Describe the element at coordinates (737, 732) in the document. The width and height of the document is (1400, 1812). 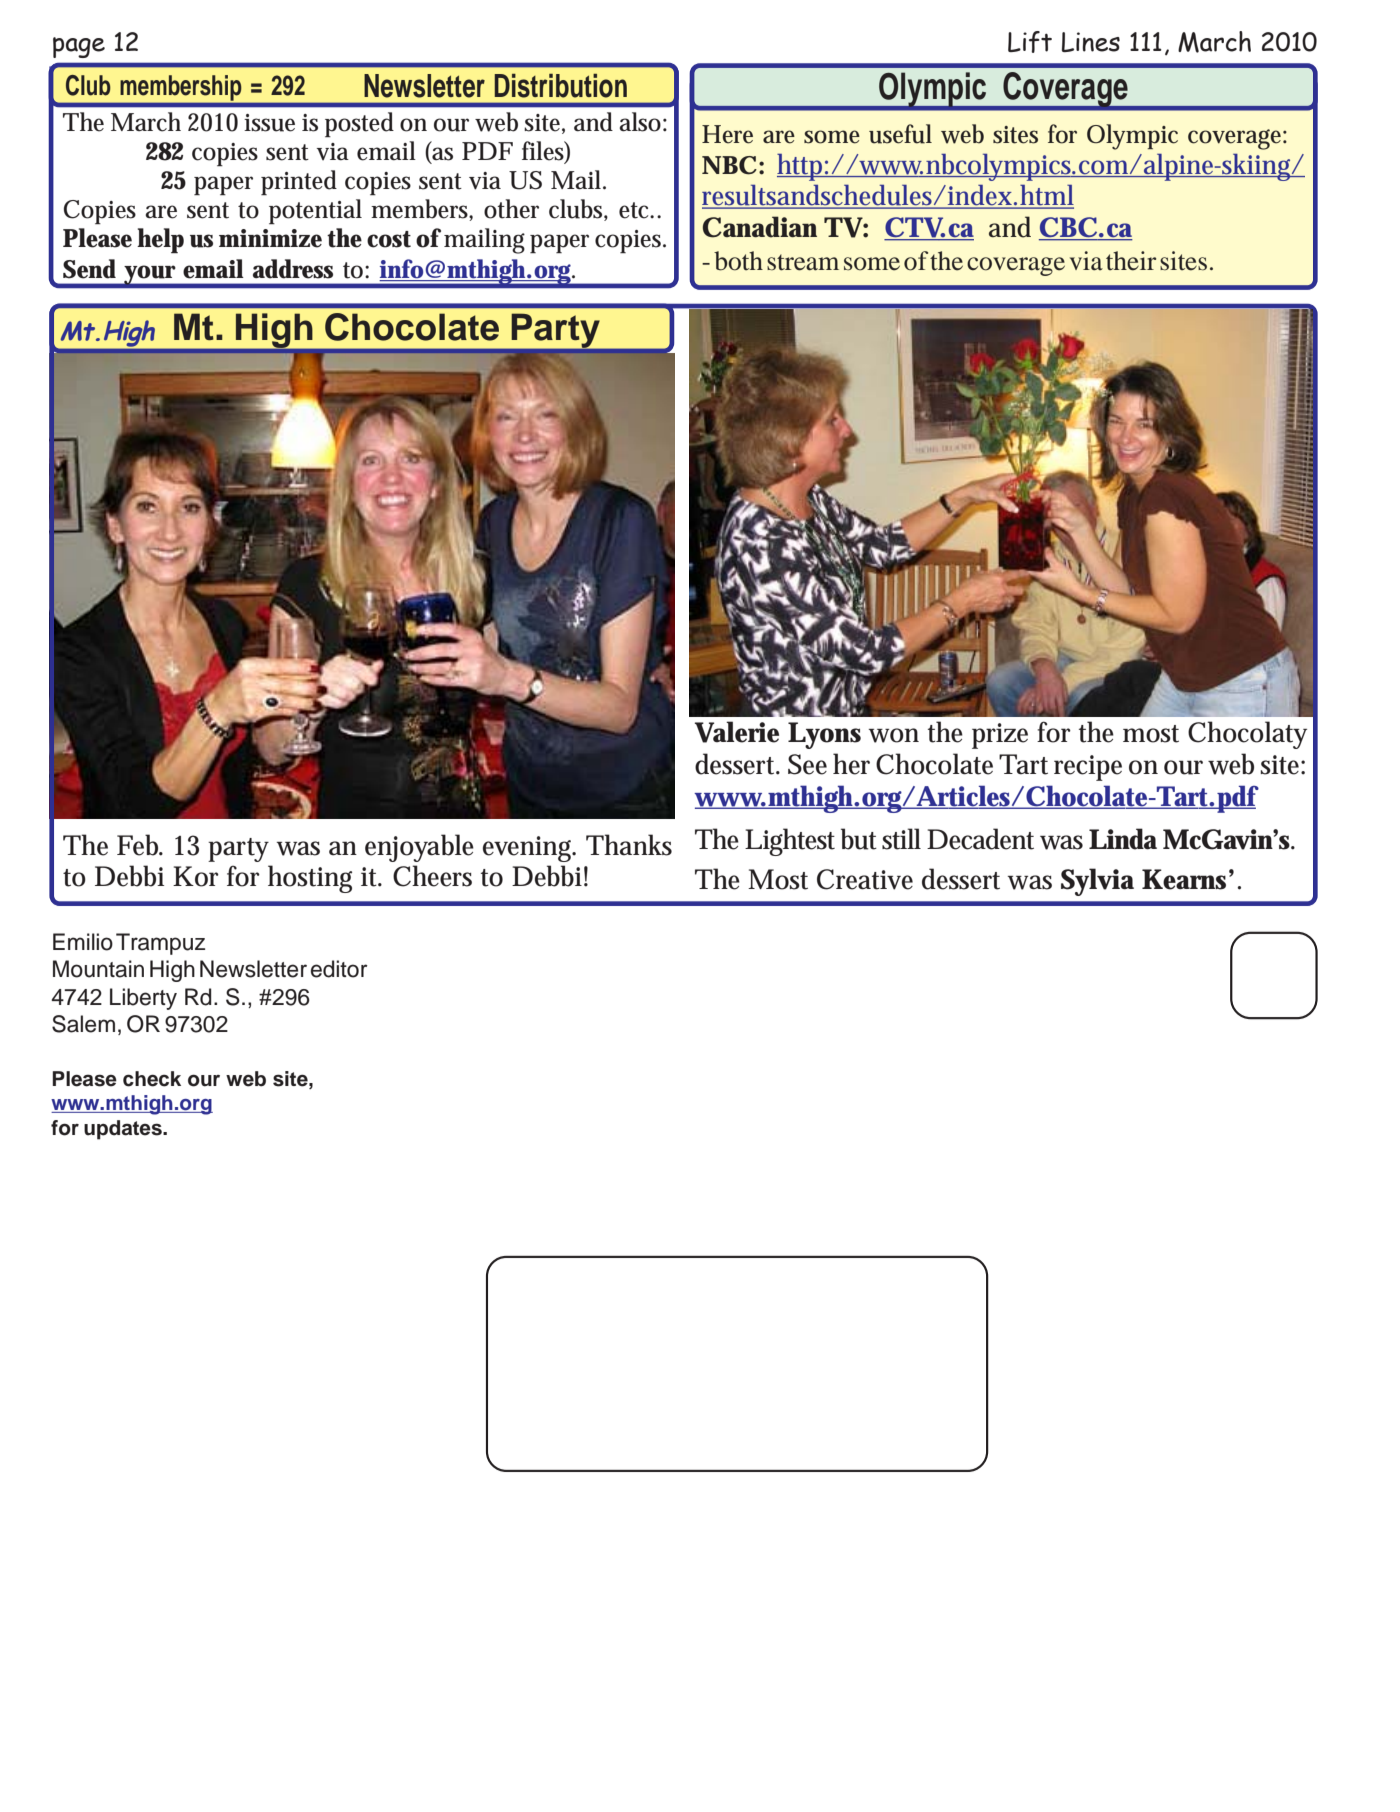
I see `Valerie` at that location.
